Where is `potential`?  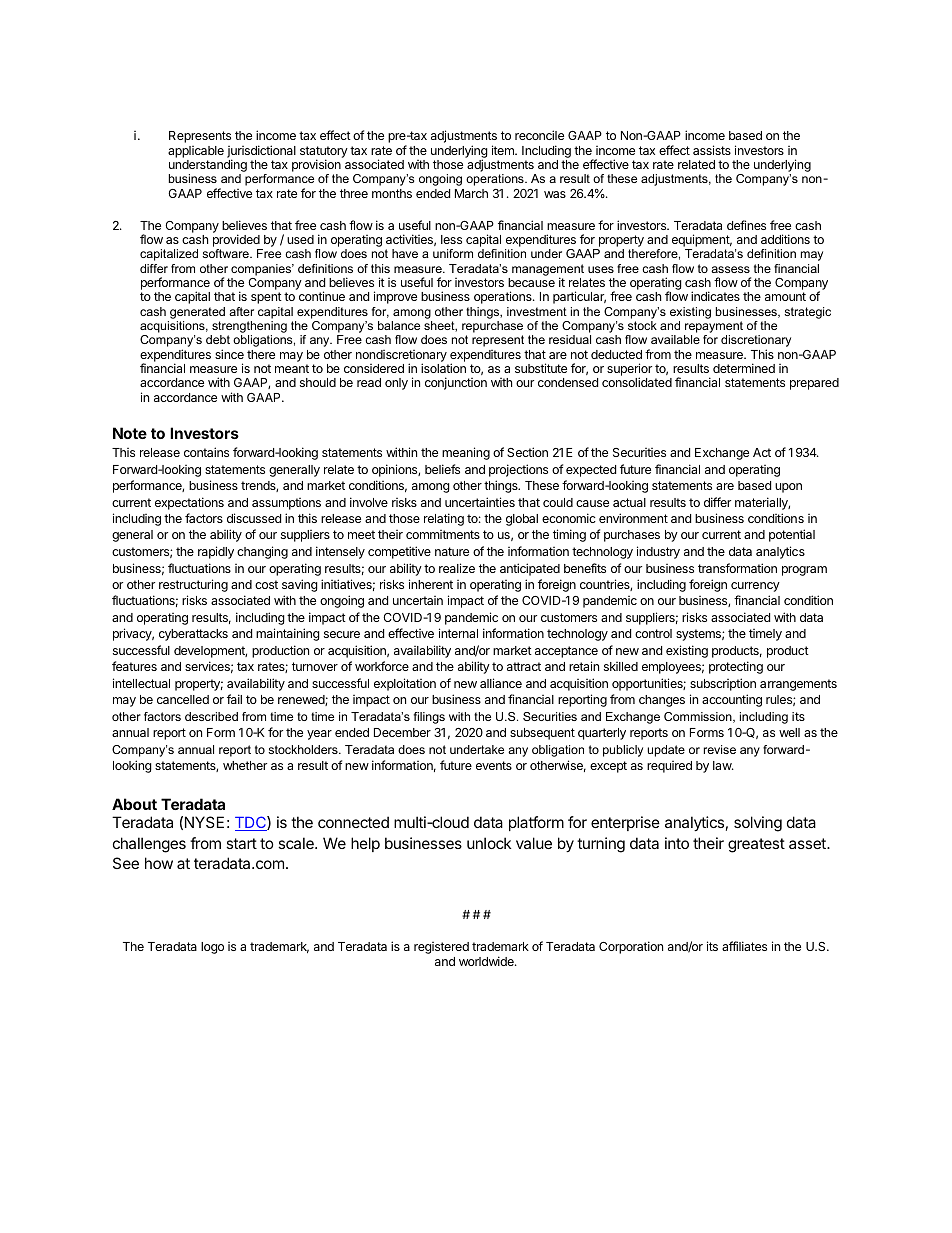 potential is located at coordinates (792, 535).
